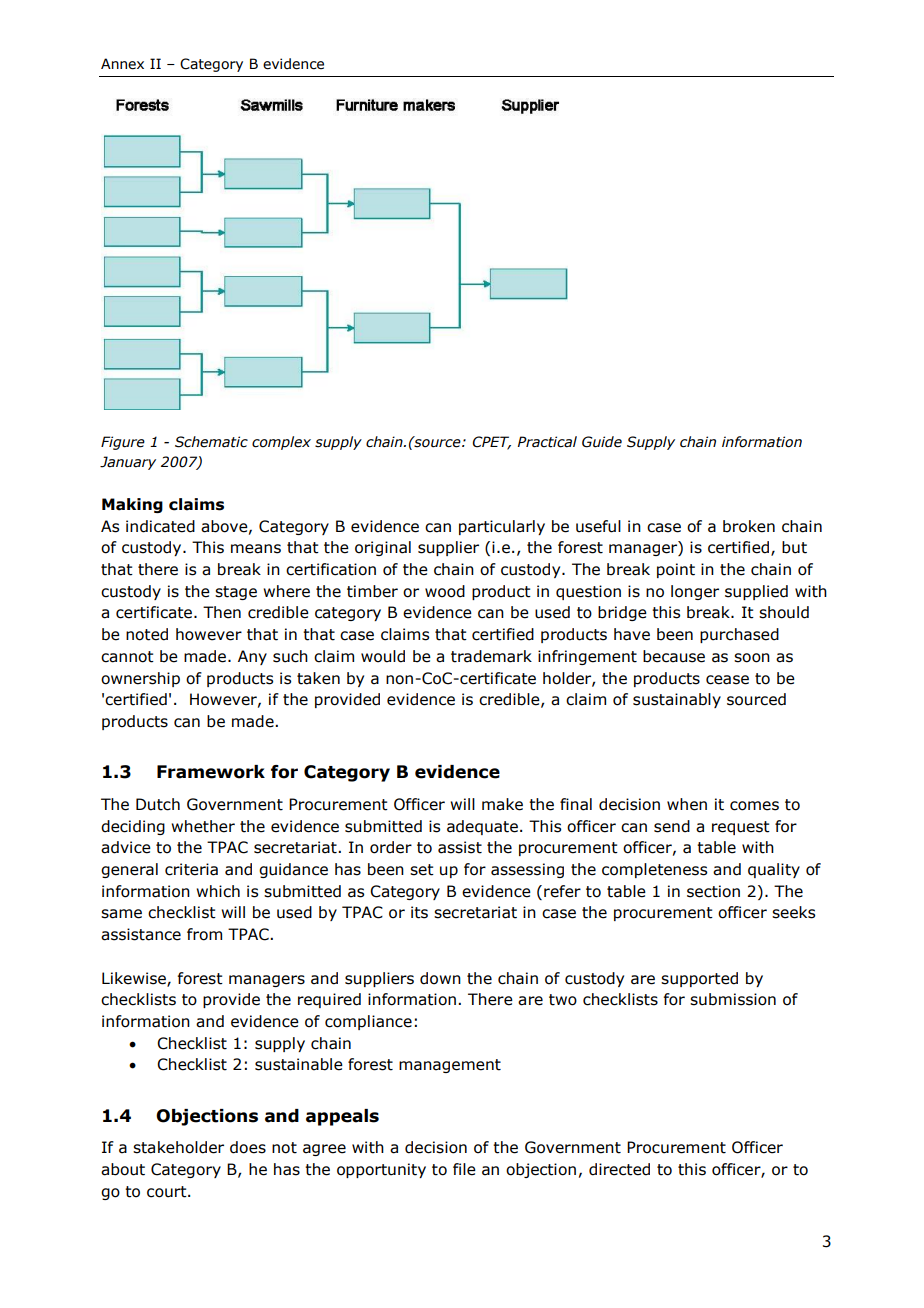  What do you see at coordinates (222, 612) in the screenshot?
I see `Then` at bounding box center [222, 612].
